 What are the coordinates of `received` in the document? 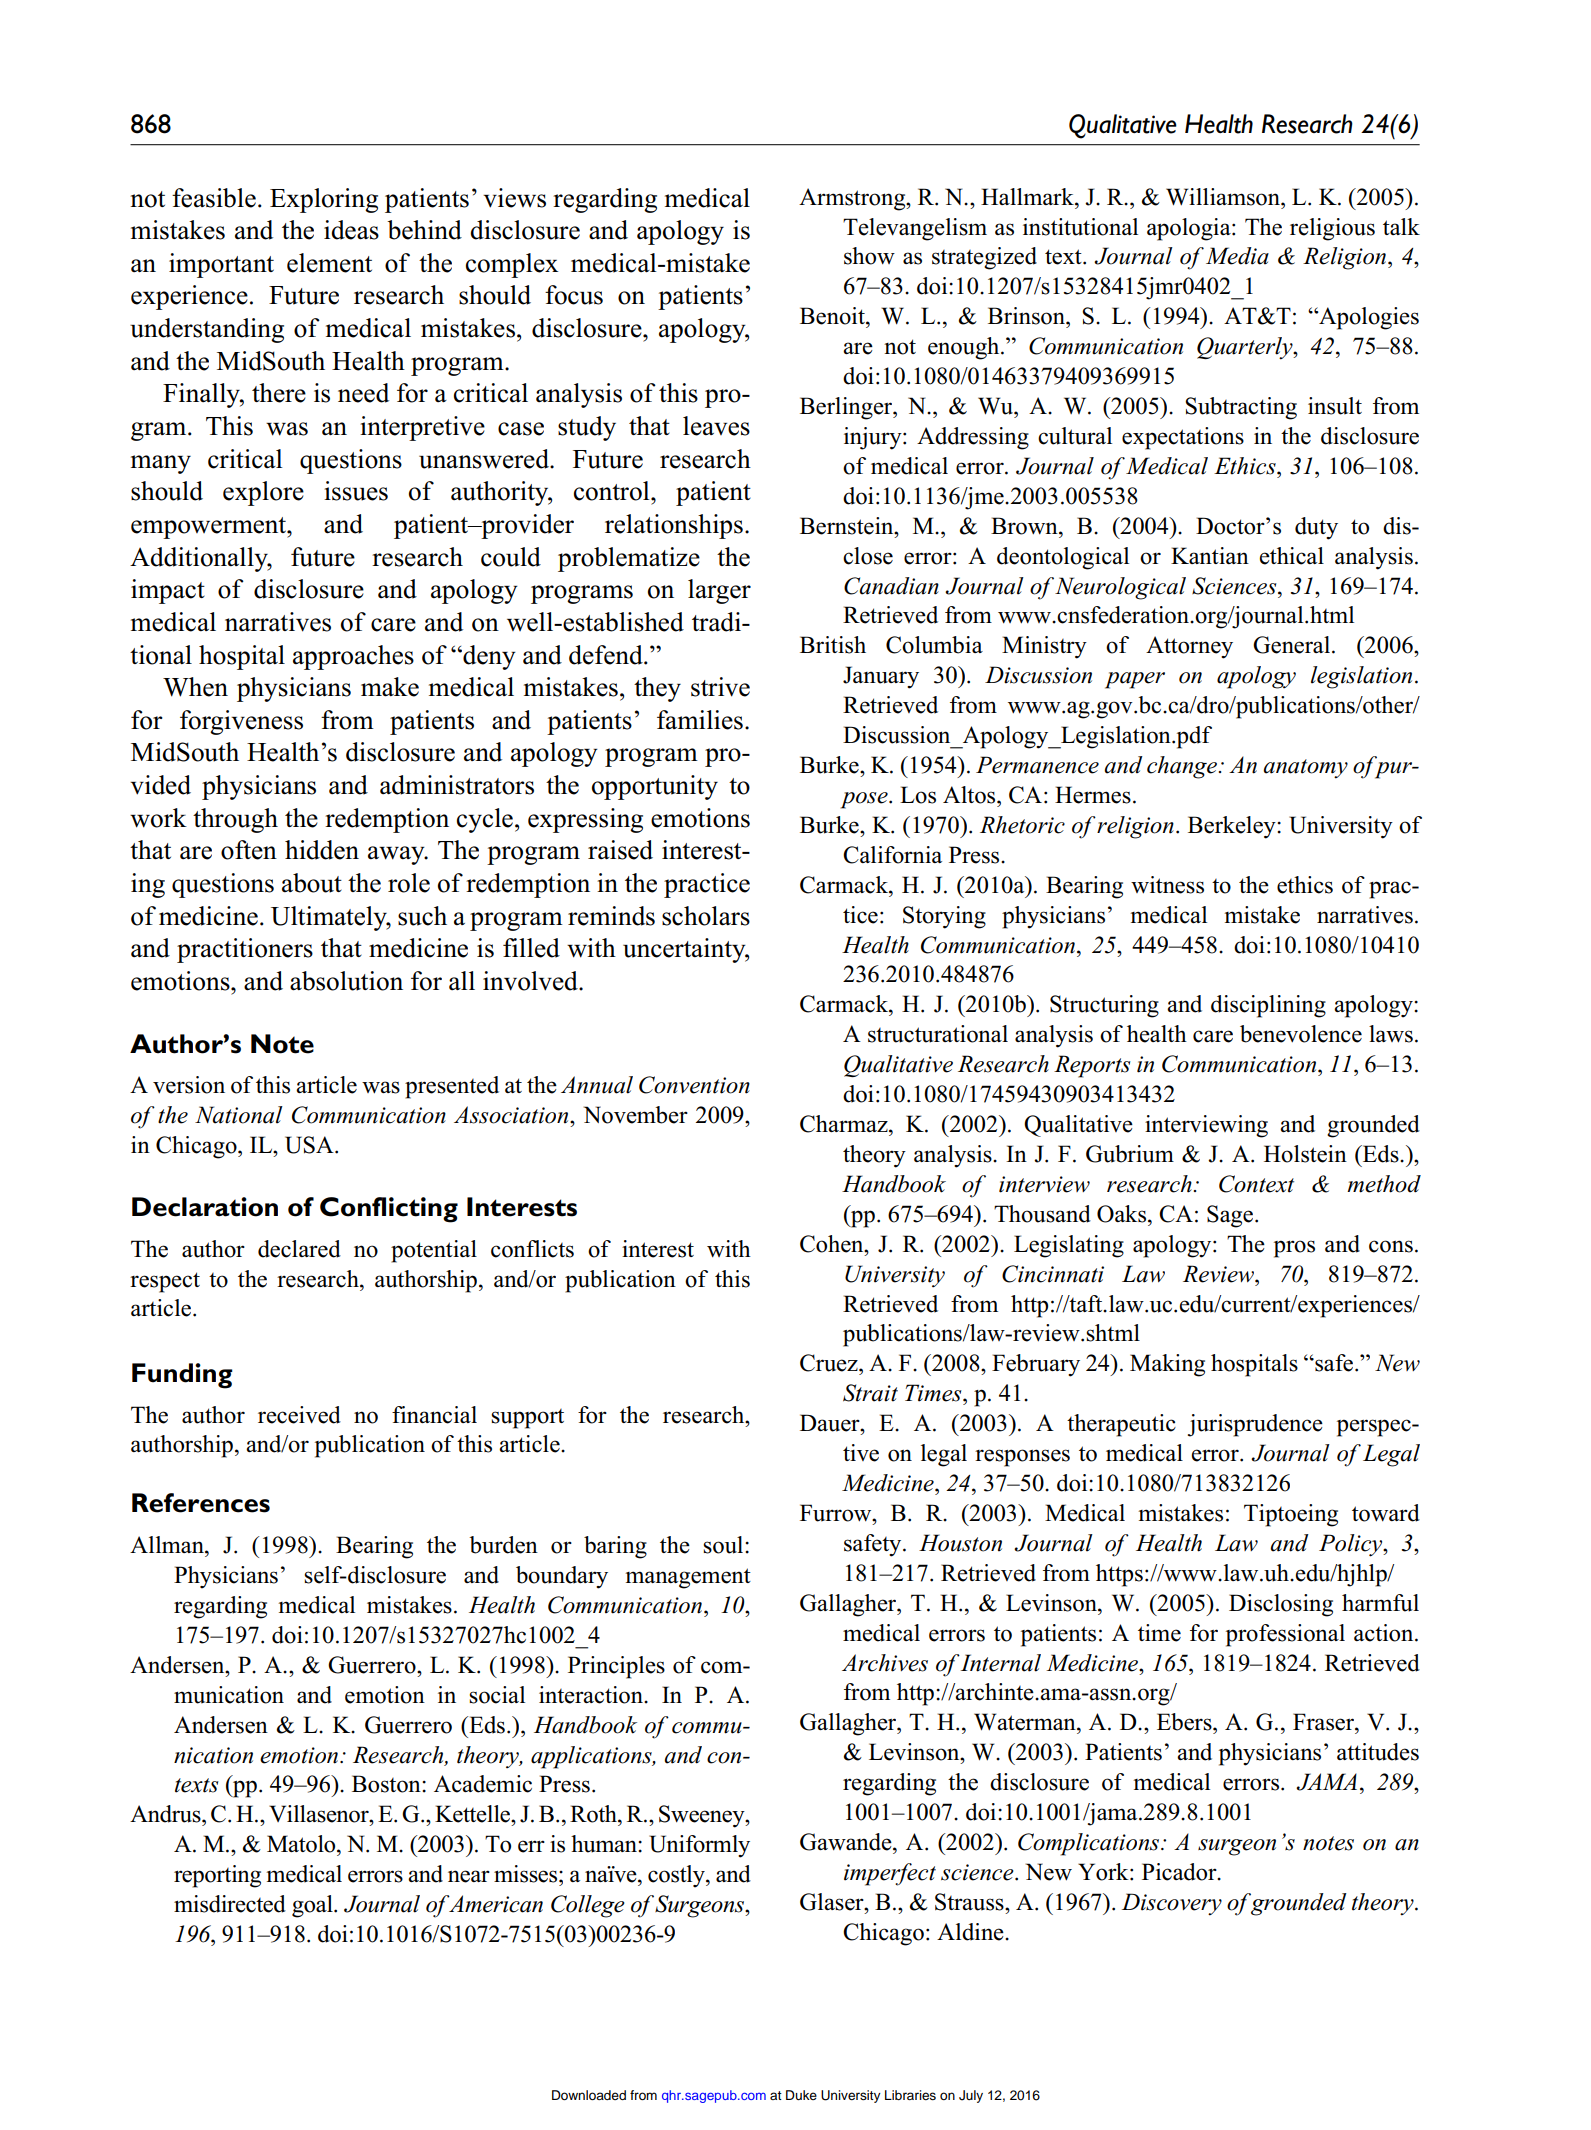 It's located at (299, 1415).
